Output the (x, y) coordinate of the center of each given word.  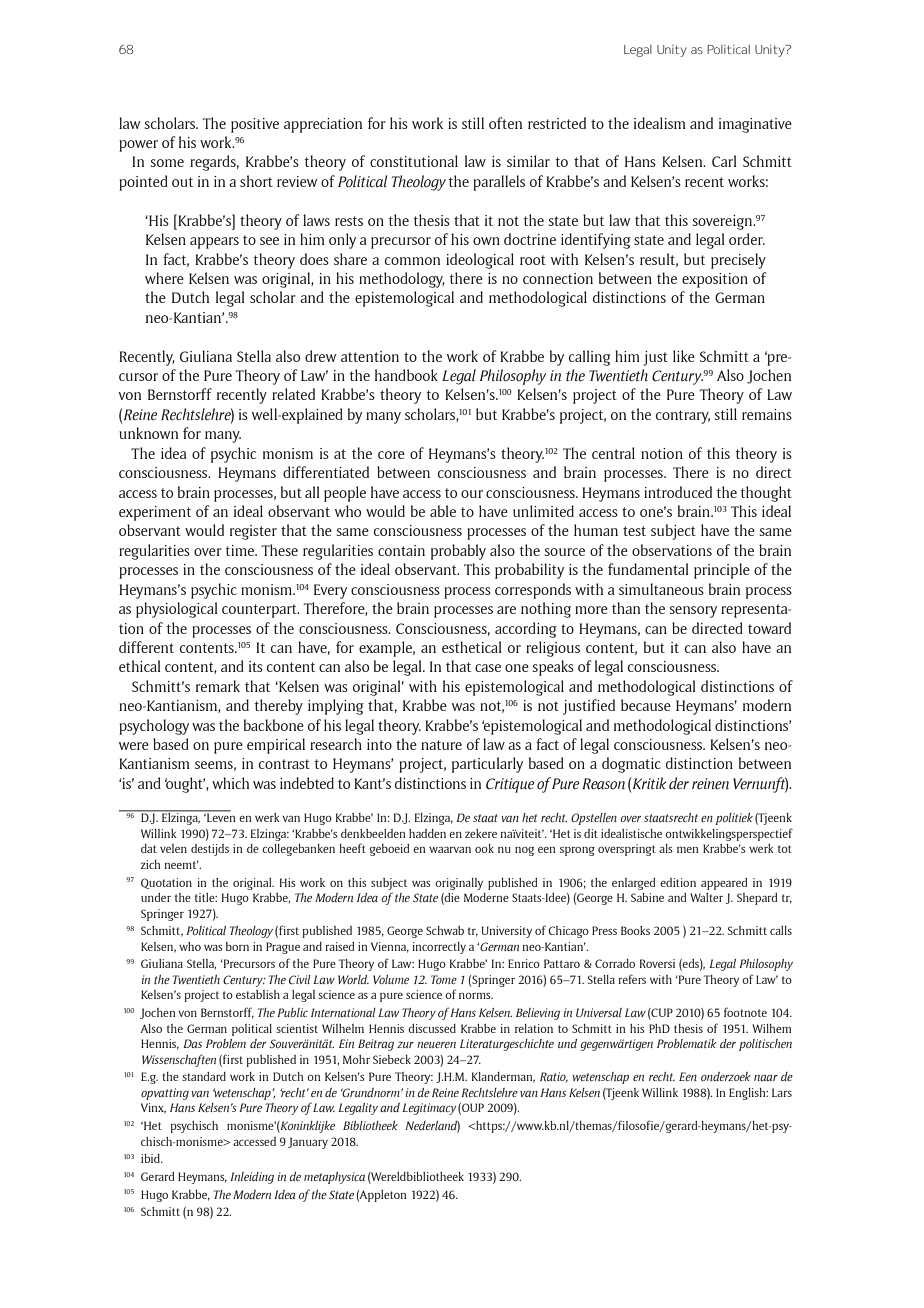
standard (204, 1076)
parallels (499, 183)
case (488, 668)
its (256, 666)
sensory (693, 612)
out (182, 182)
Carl (724, 161)
